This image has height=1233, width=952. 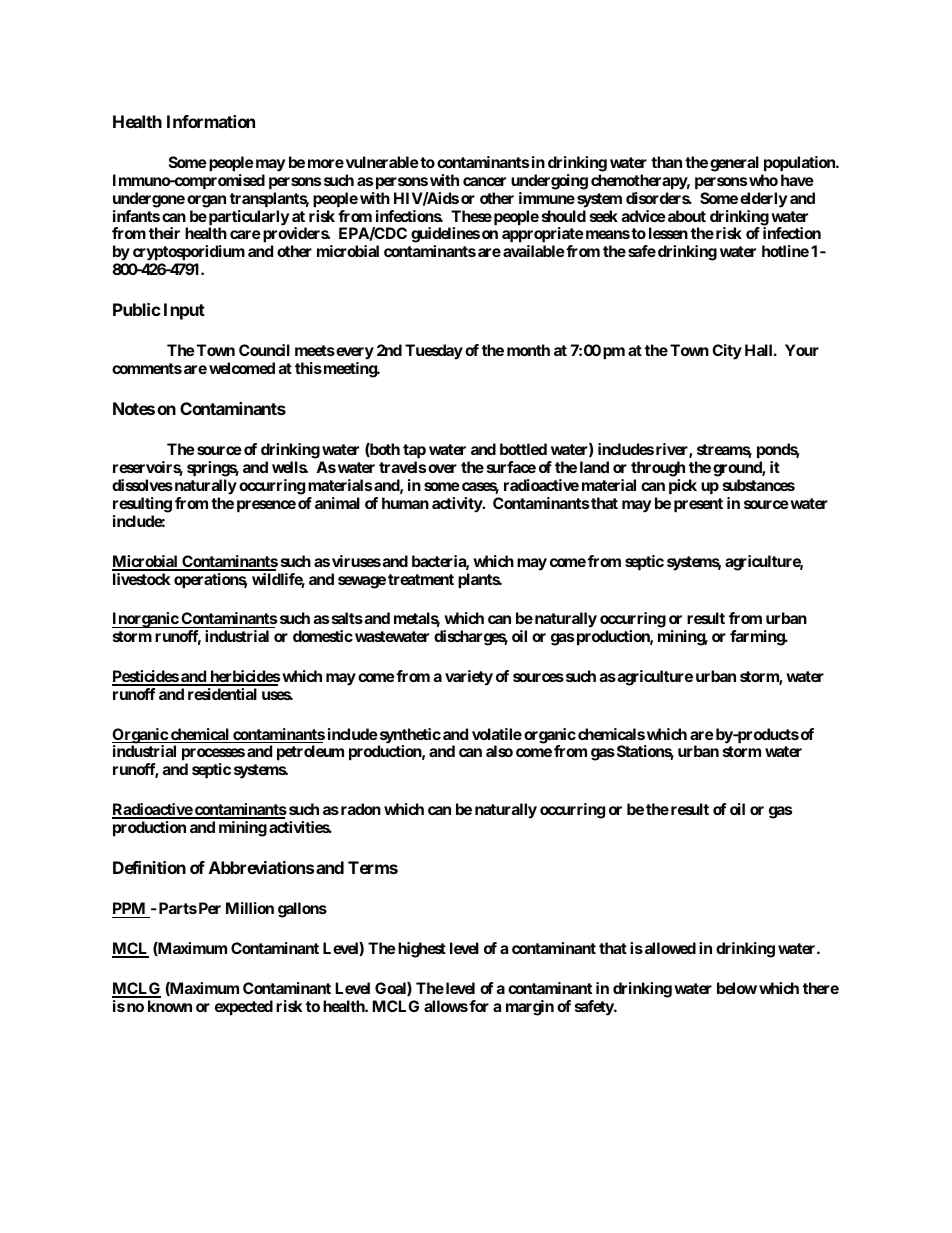 I want to click on City, so click(x=727, y=352).
